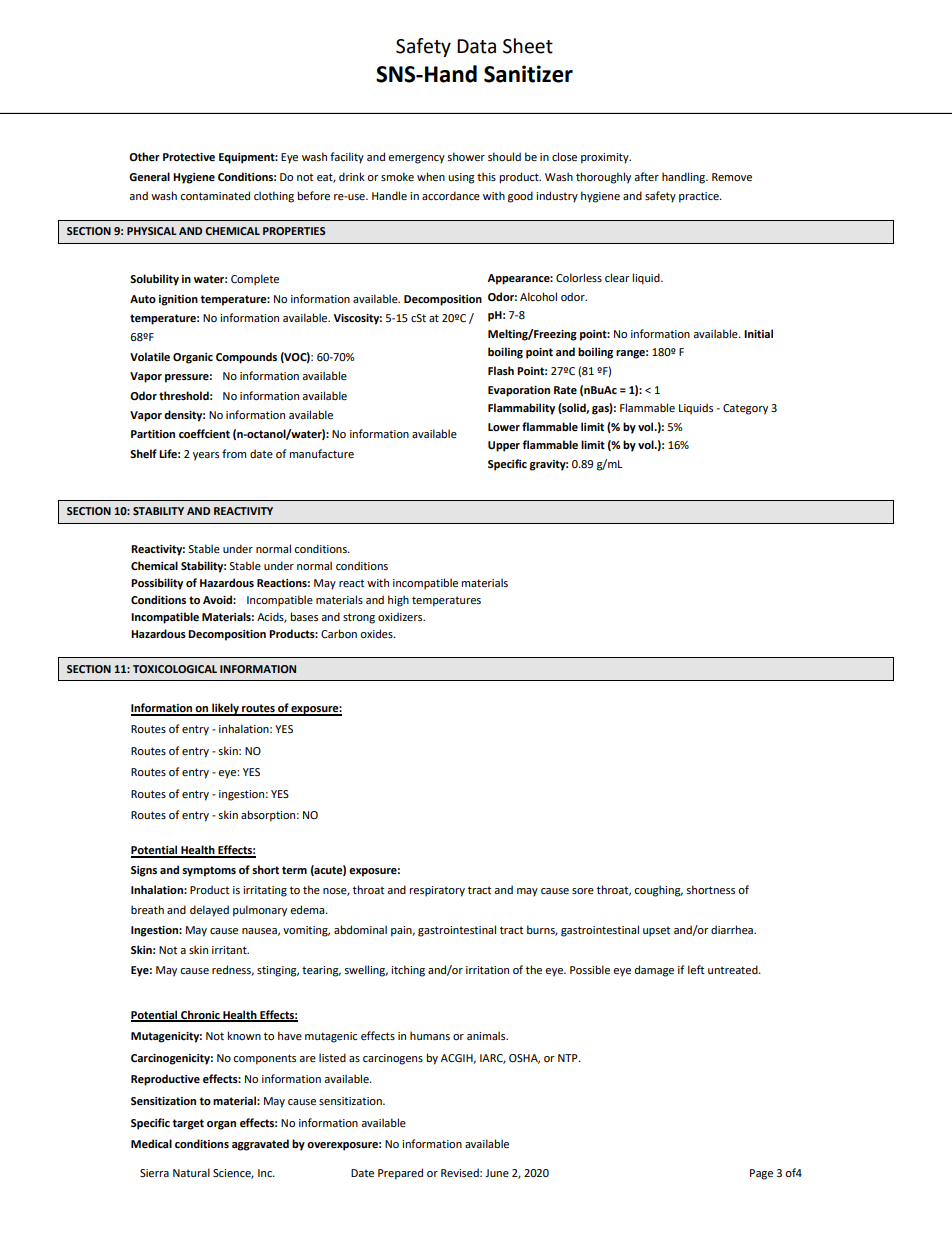 The height and width of the screenshot is (1233, 952). I want to click on after, so click(646, 176).
